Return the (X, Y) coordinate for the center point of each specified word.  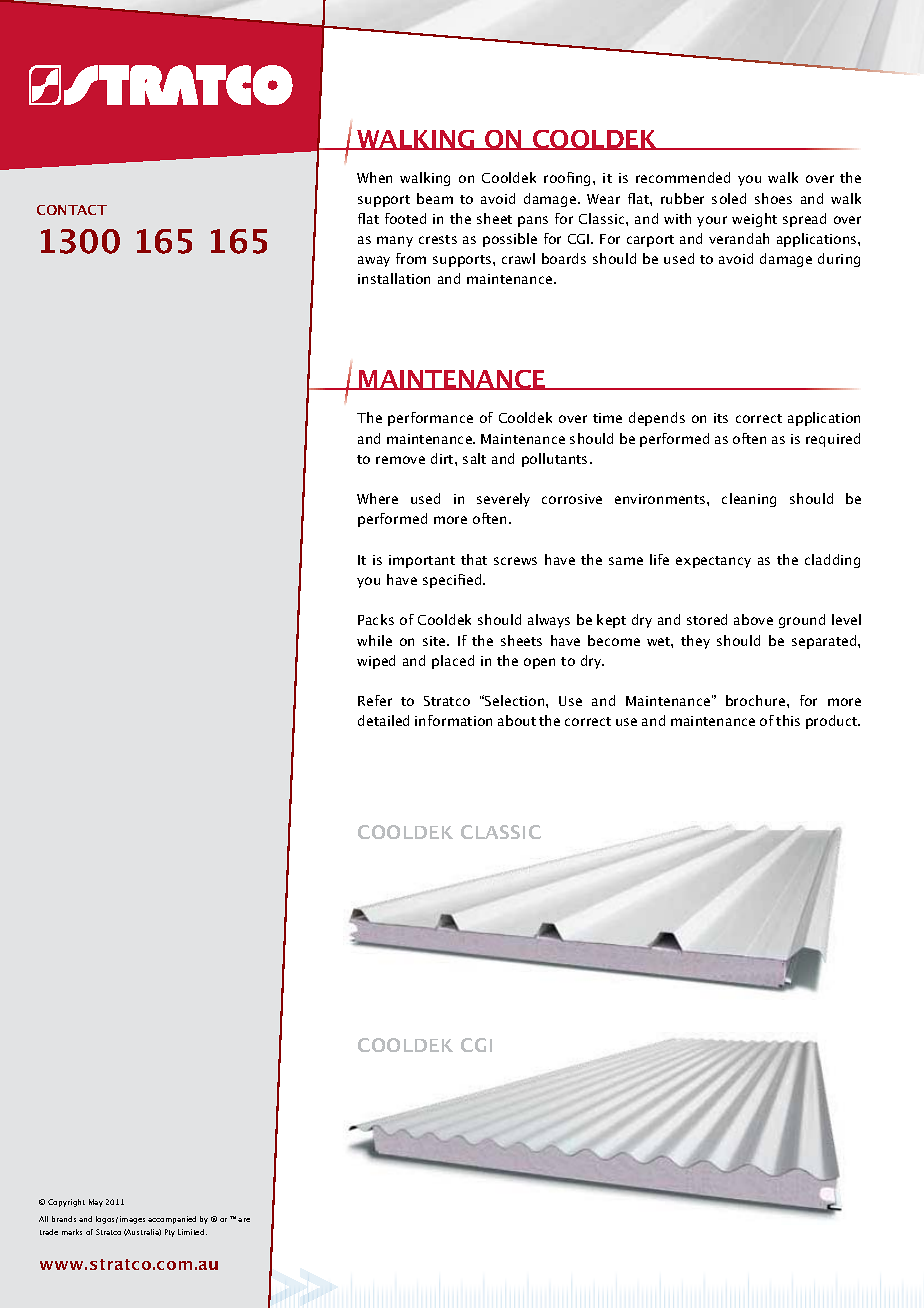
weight (754, 220)
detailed (383, 720)
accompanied (172, 1220)
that (474, 559)
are (244, 1220)
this (788, 720)
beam (435, 198)
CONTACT (72, 210)
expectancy (713, 562)
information (453, 720)
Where (377, 498)
